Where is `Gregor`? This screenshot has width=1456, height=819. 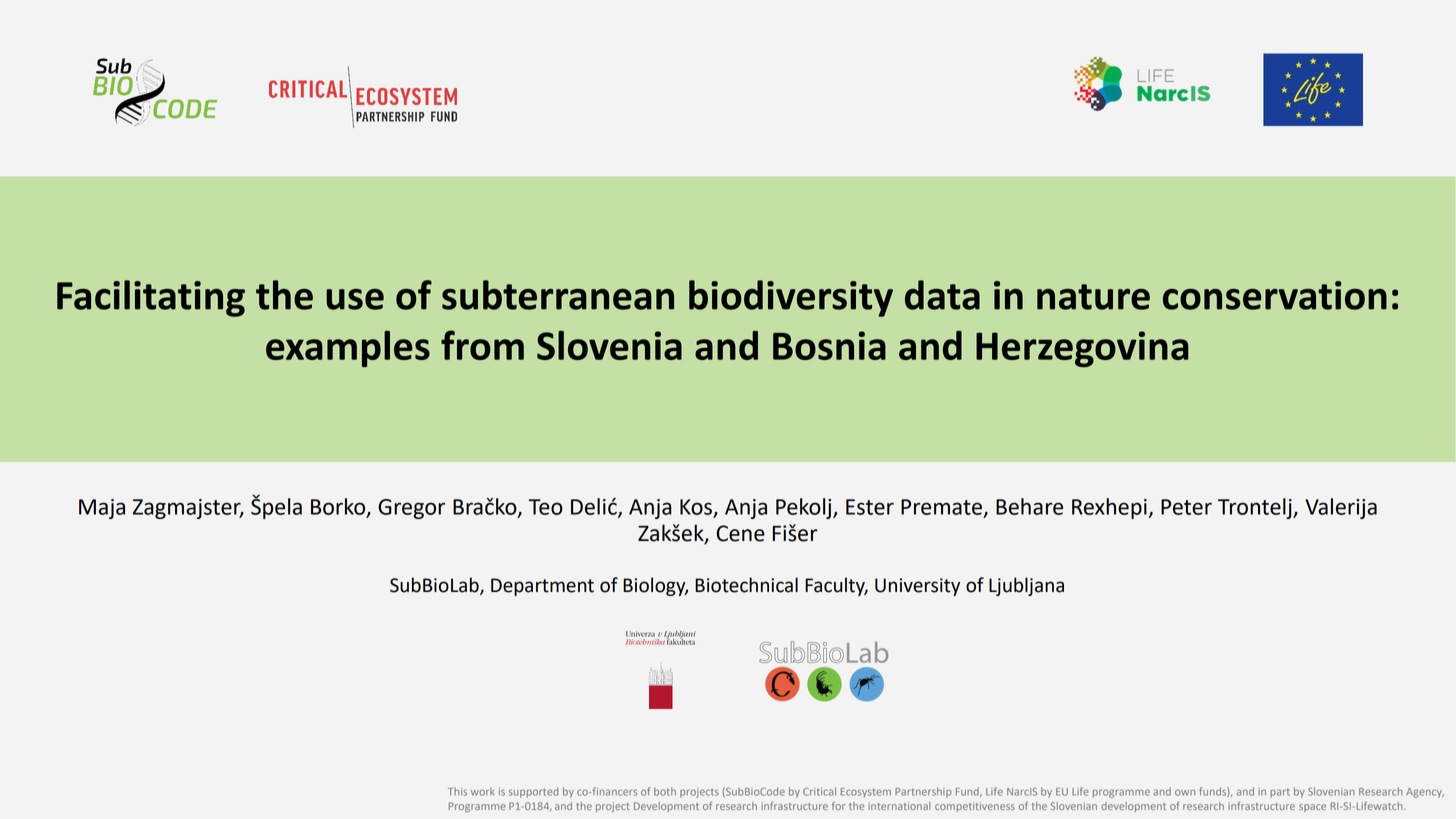 Gregor is located at coordinates (411, 509).
